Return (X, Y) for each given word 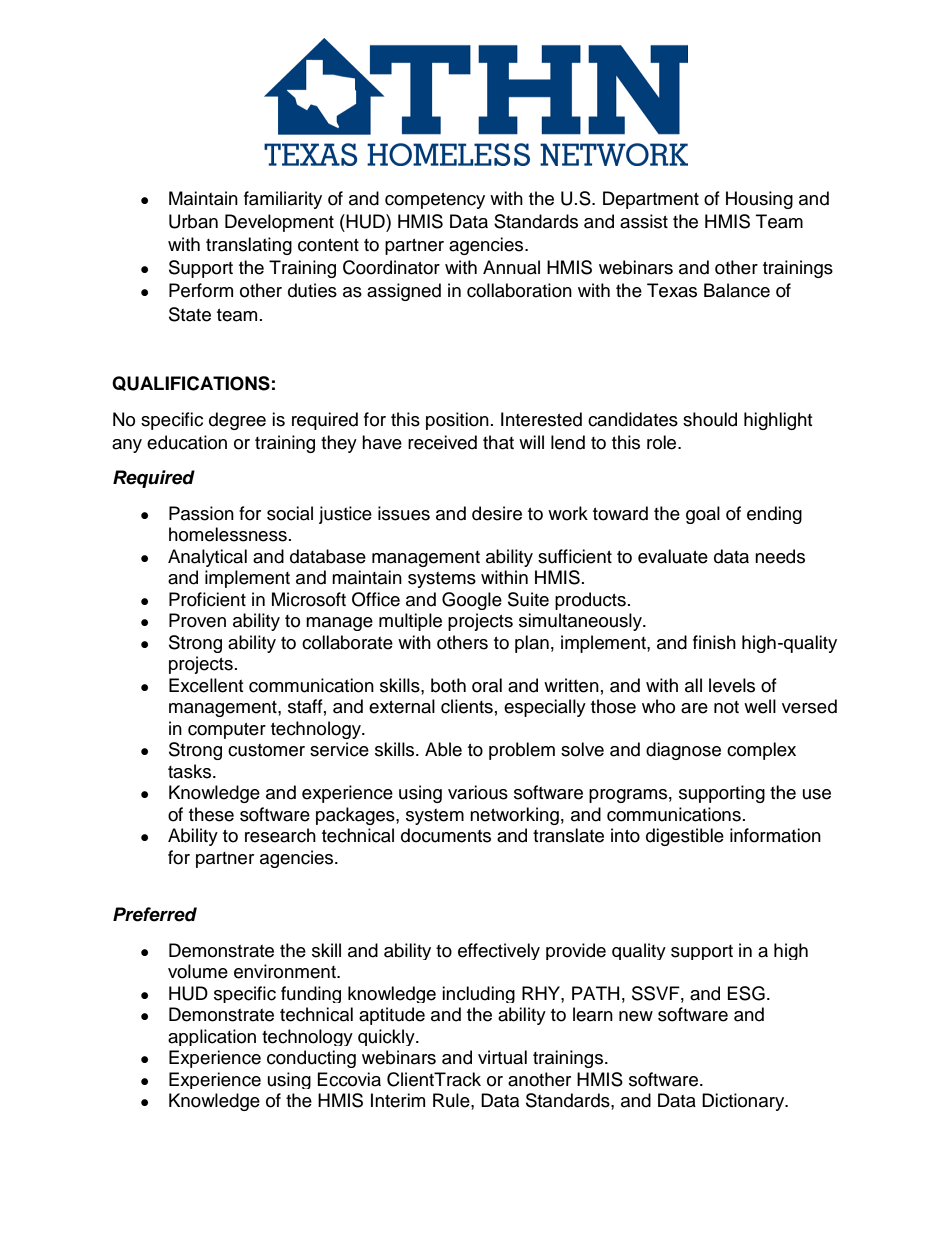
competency (435, 201)
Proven (197, 620)
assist (644, 221)
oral (487, 685)
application (212, 1037)
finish (714, 642)
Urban (193, 221)
